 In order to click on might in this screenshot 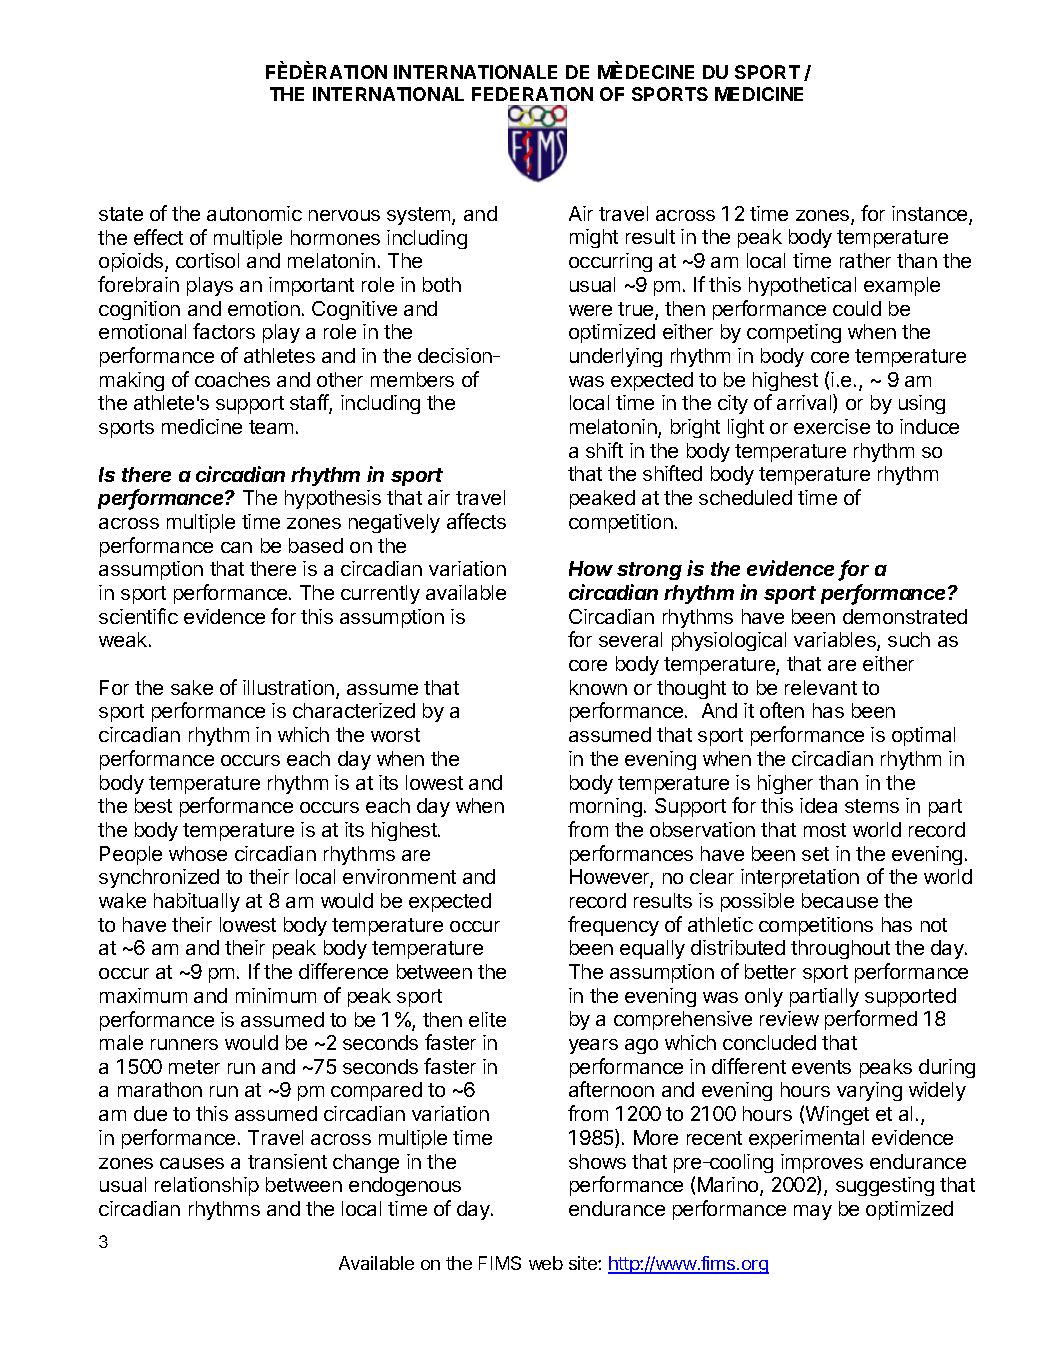, I will do `click(594, 238)`.
